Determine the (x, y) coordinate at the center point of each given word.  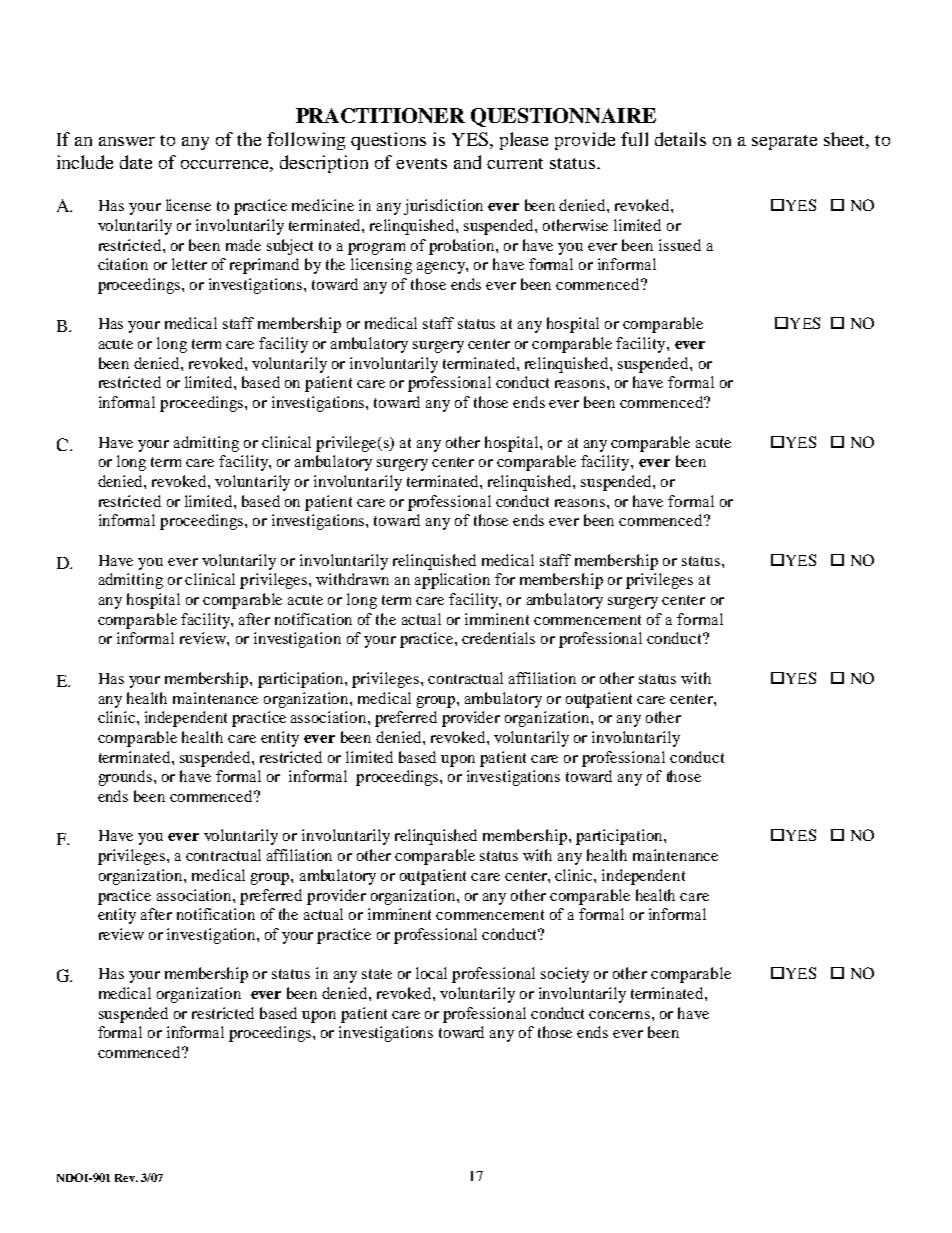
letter (189, 264)
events (421, 163)
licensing (381, 266)
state (377, 974)
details (680, 139)
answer (127, 141)
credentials (498, 638)
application (452, 581)
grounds (127, 778)
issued (680, 245)
